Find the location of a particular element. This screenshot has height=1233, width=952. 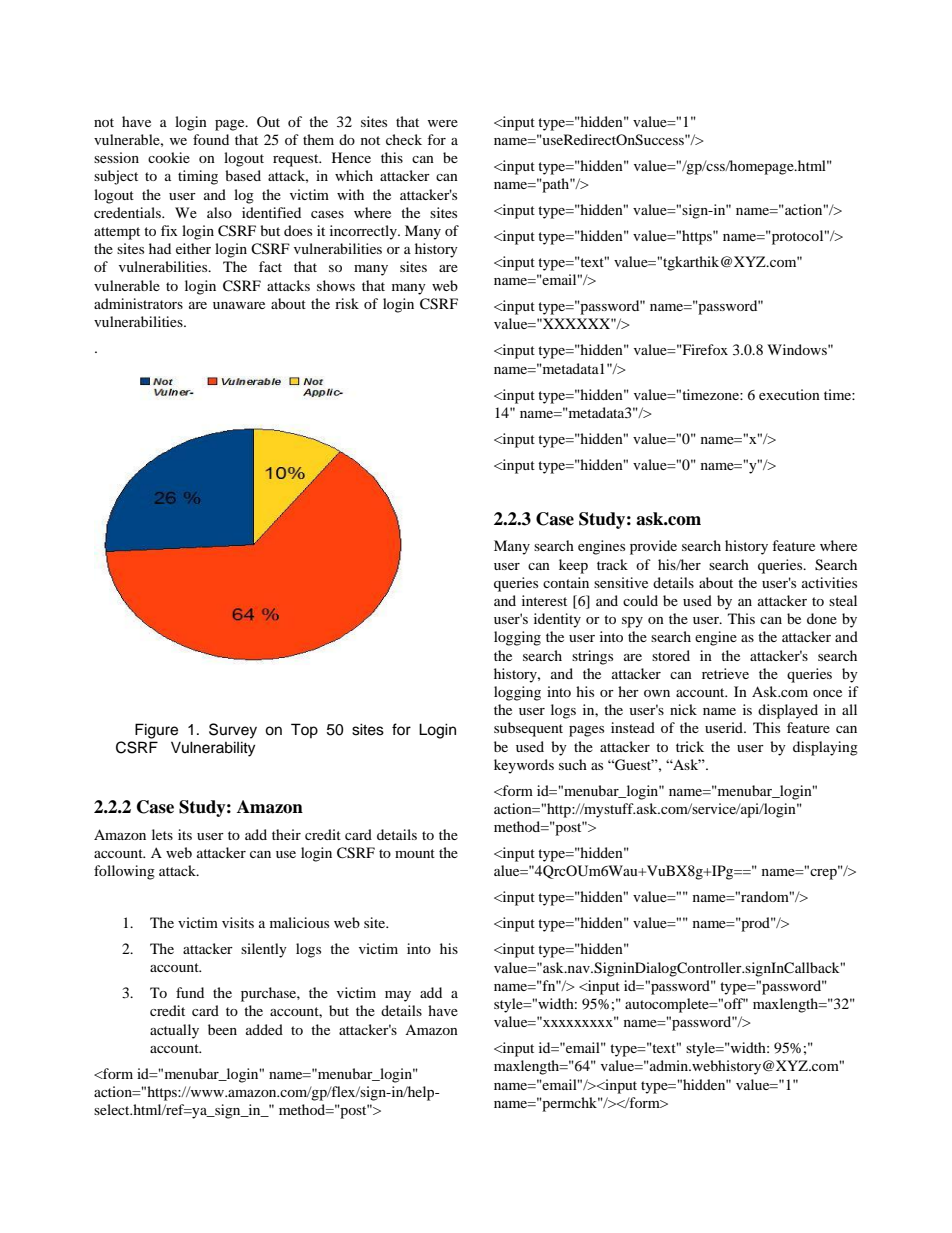

found is located at coordinates (211, 139).
